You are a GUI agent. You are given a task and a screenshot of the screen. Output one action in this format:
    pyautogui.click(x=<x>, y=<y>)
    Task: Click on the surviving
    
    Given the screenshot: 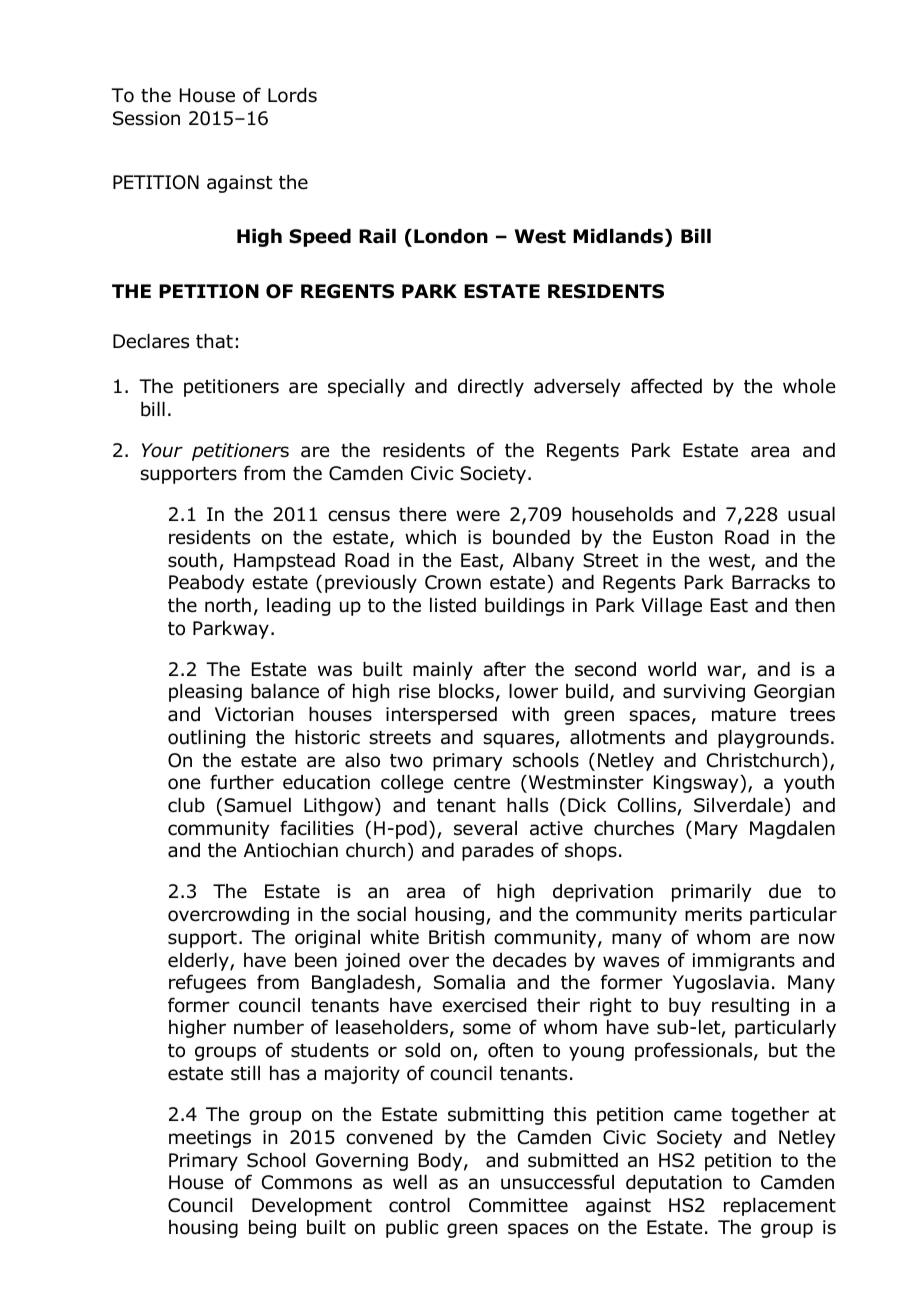 What is the action you would take?
    pyautogui.click(x=704, y=693)
